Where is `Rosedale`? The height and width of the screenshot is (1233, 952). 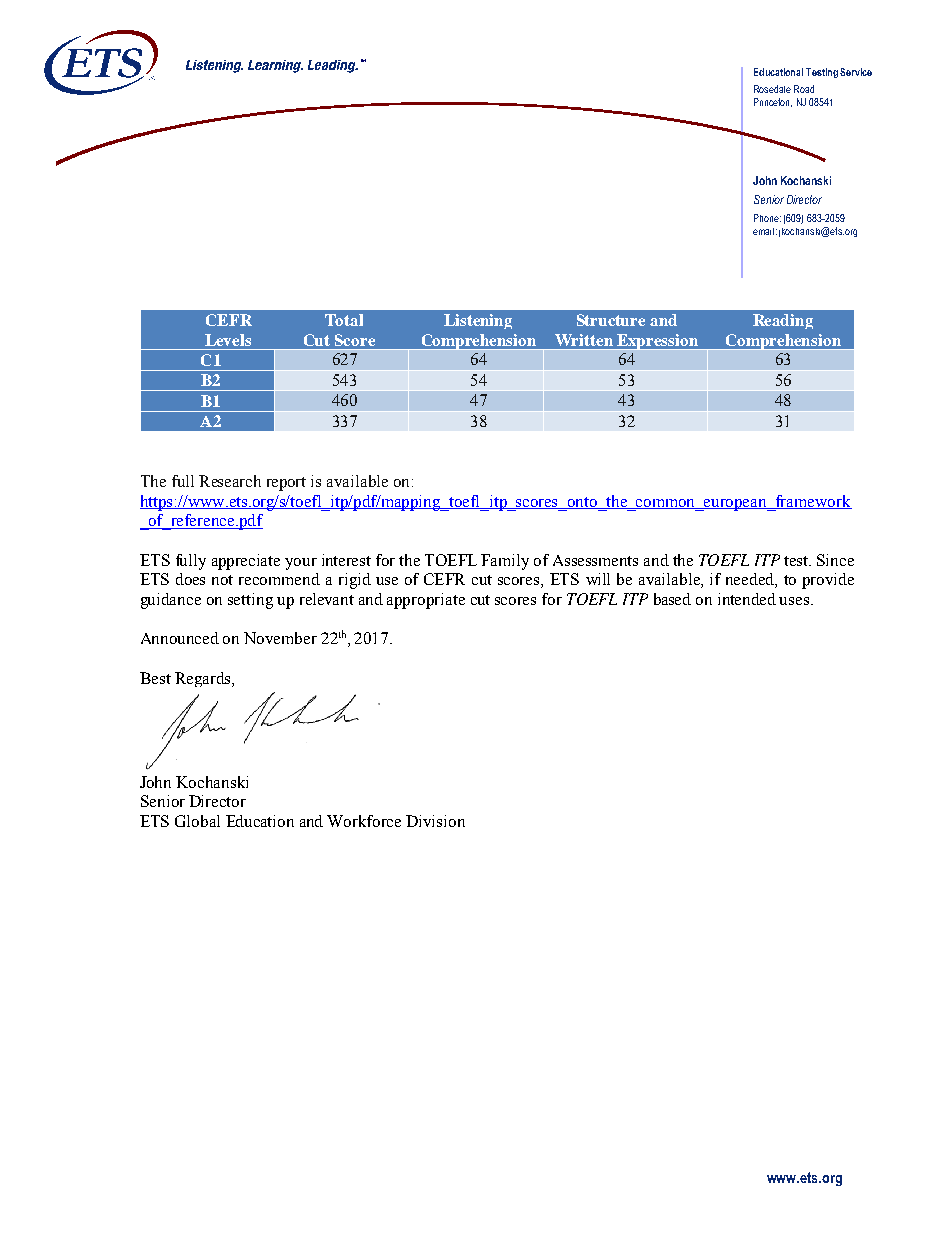 Rosedale is located at coordinates (772, 89).
